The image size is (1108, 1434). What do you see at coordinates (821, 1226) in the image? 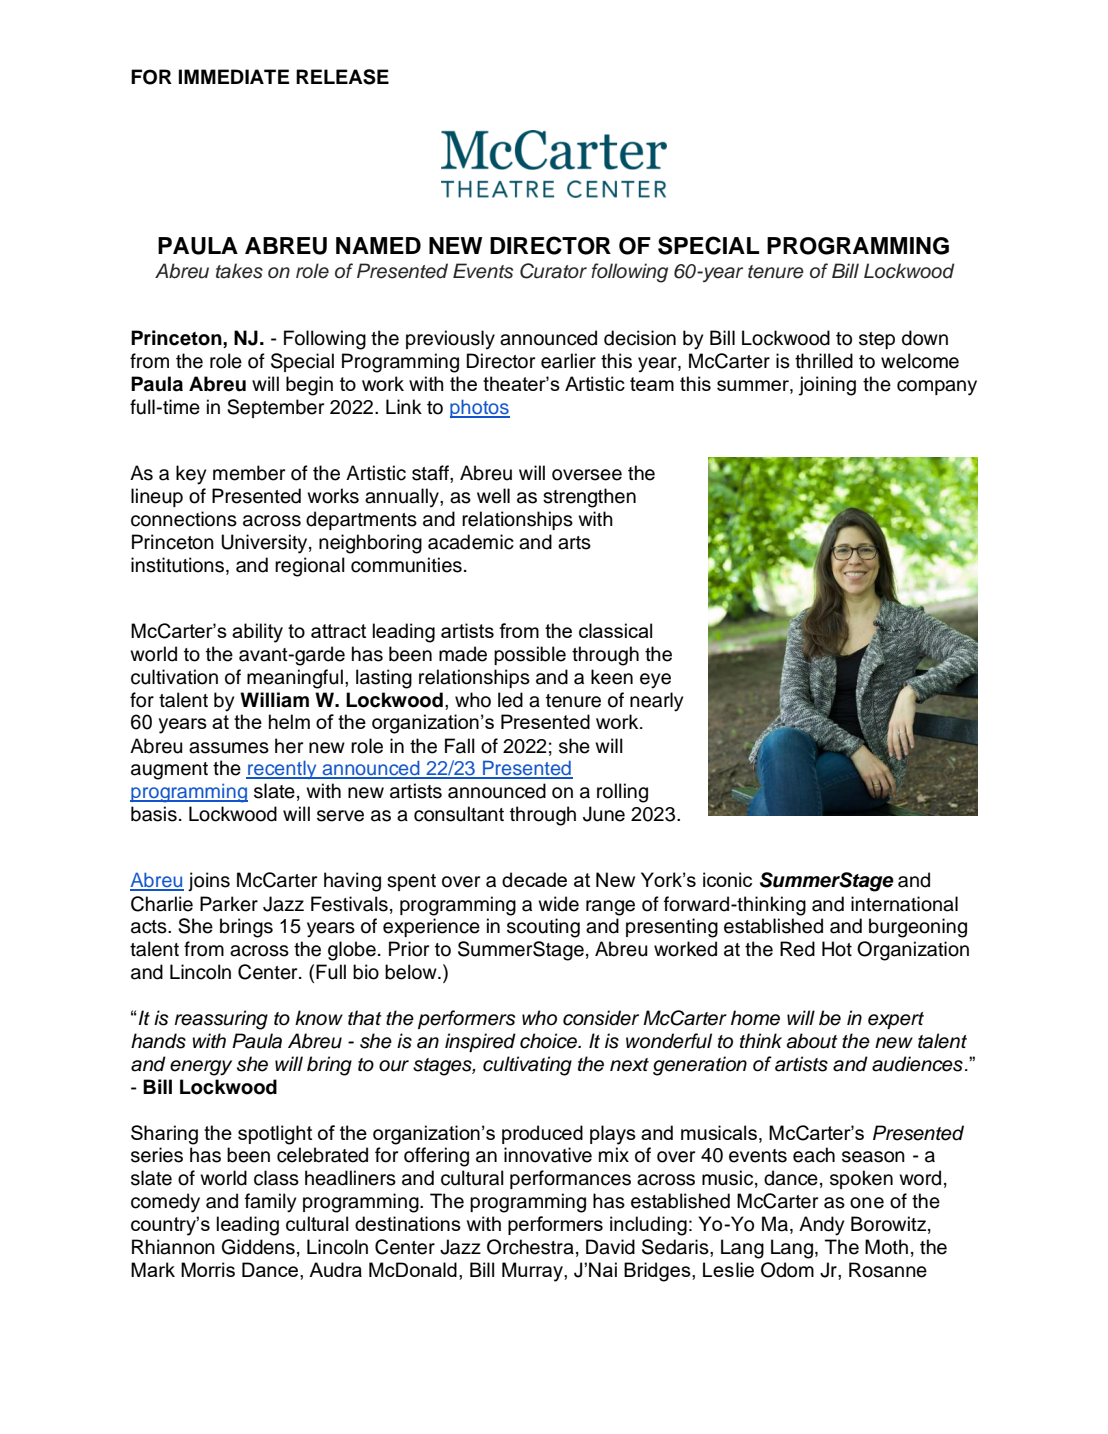
I see `Andy` at bounding box center [821, 1226].
